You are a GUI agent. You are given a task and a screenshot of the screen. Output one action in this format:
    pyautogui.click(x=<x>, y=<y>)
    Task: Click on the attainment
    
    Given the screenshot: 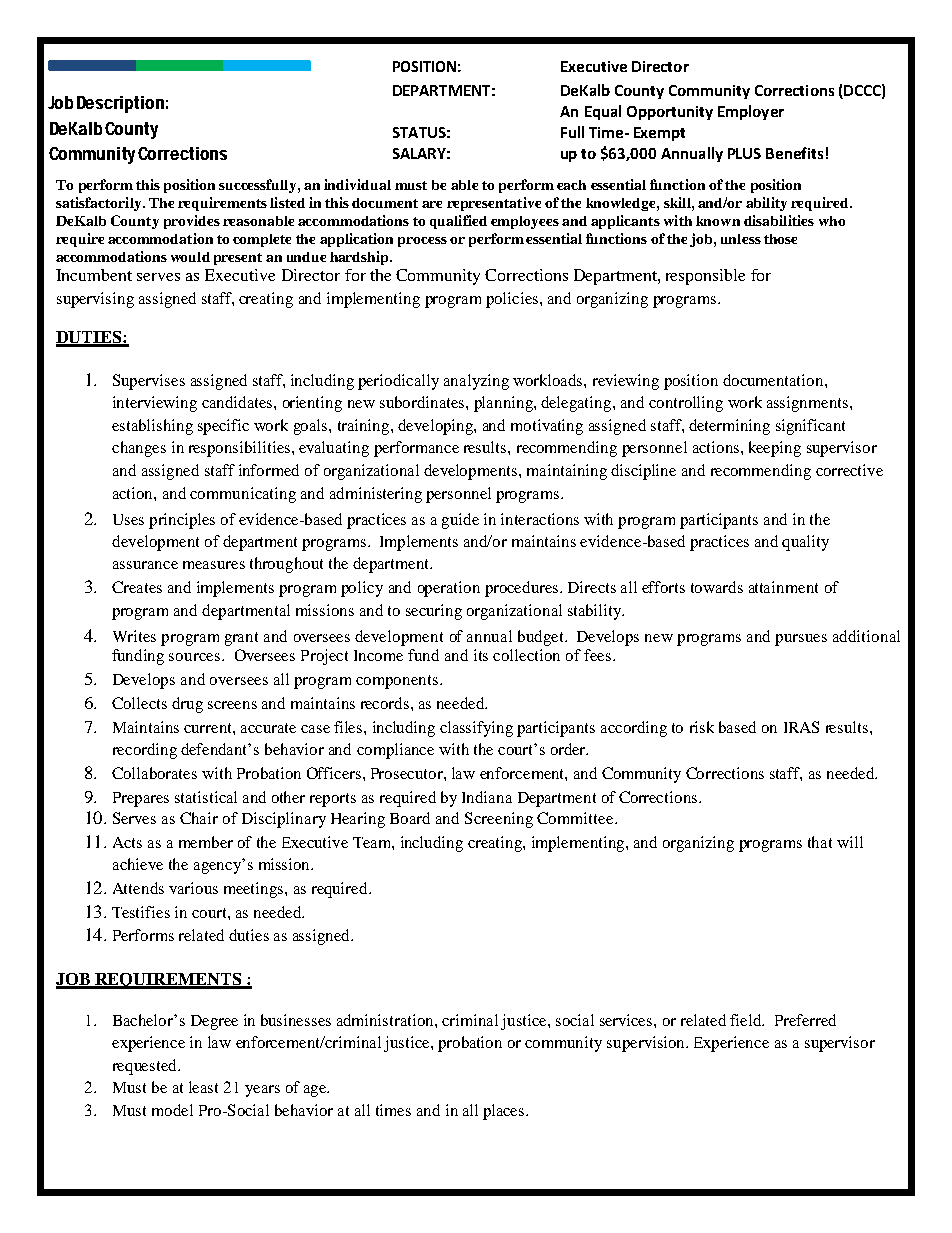 What is the action you would take?
    pyautogui.click(x=783, y=587)
